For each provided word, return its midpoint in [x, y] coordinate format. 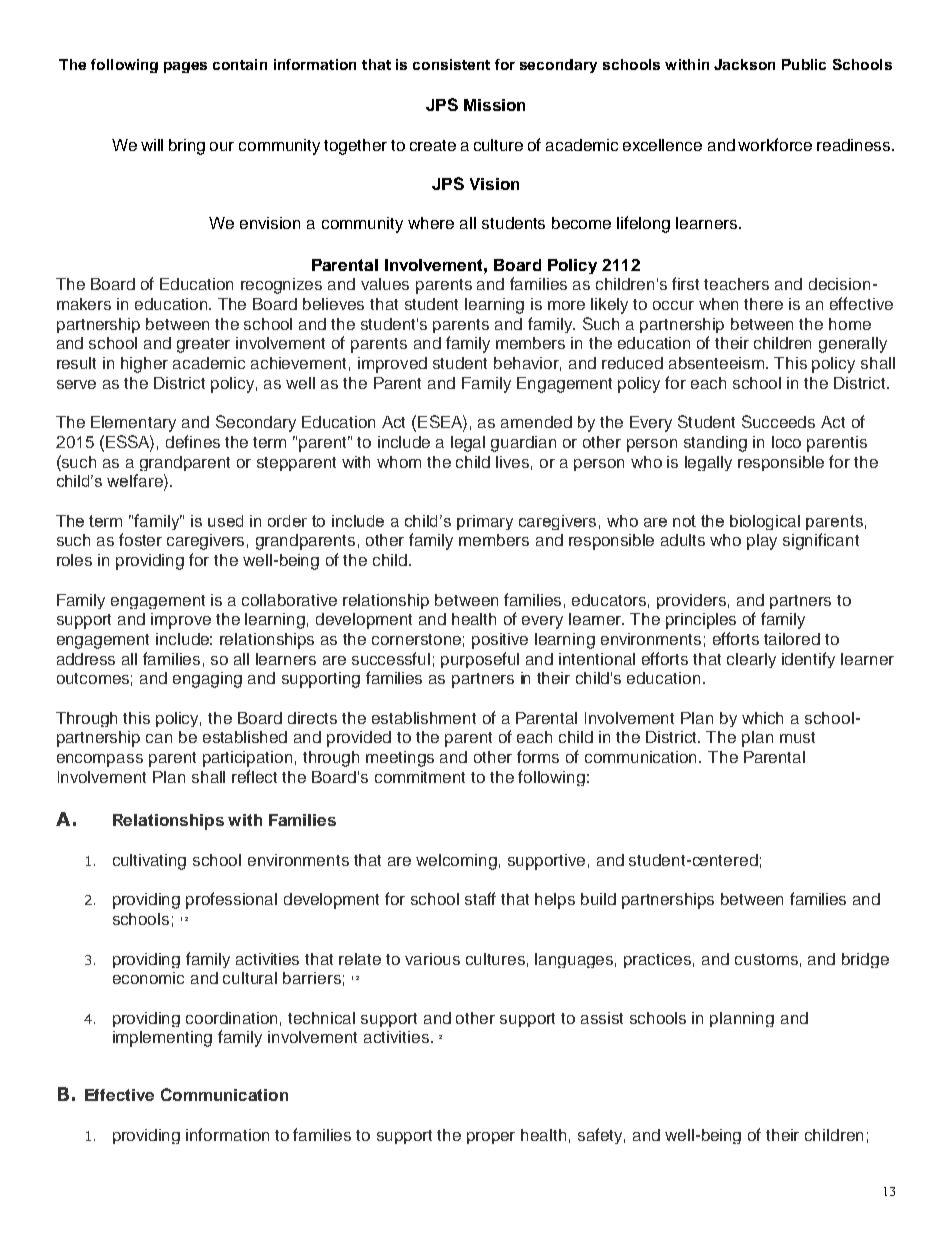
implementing [162, 1039]
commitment [420, 777]
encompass [100, 760]
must [797, 737]
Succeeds [778, 421]
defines [193, 441]
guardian [523, 444]
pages [185, 67]
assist [602, 1018]
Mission [494, 105]
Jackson [744, 64]
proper [491, 1138]
